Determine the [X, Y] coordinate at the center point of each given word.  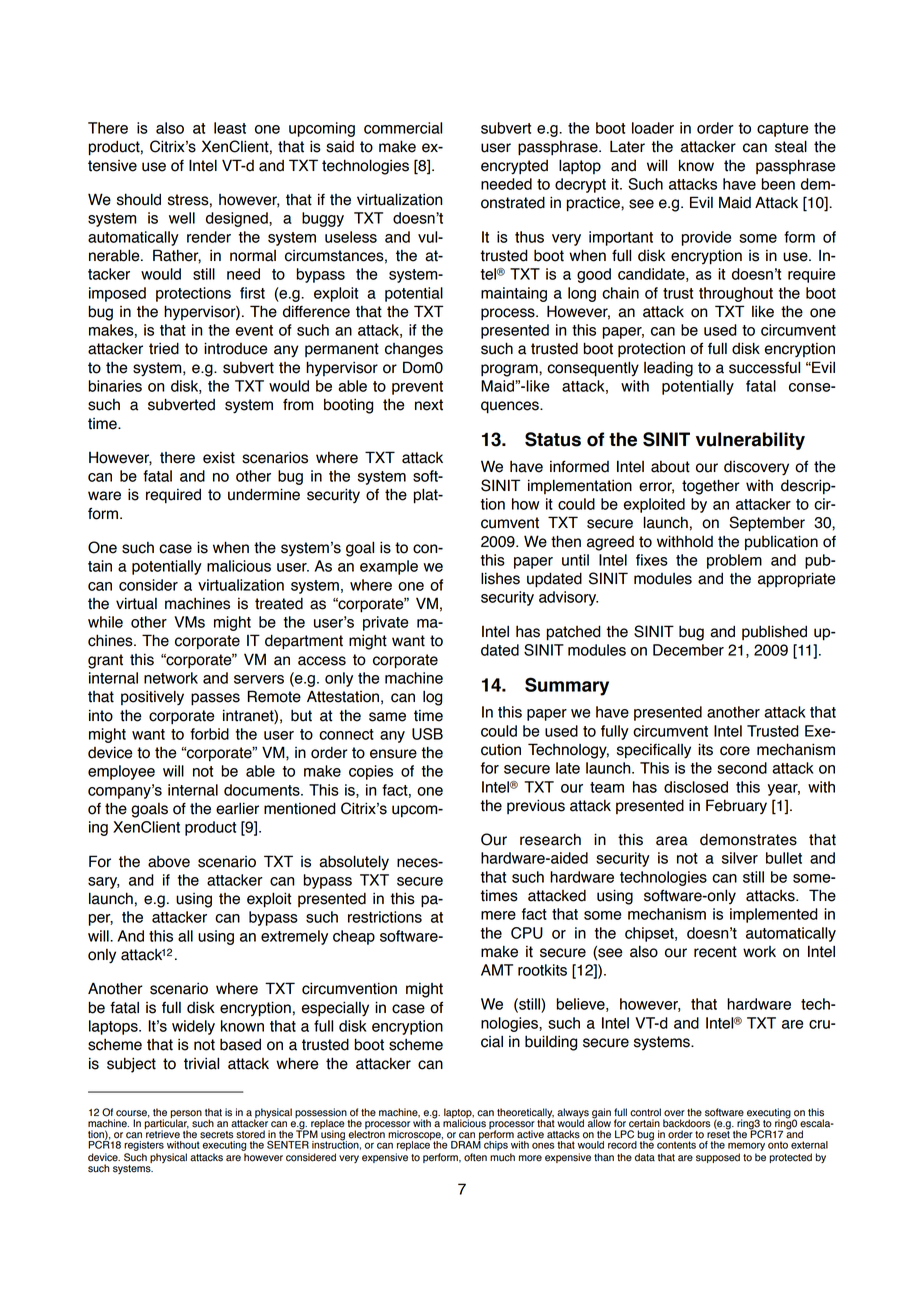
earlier [237, 808]
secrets [217, 1135]
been [778, 184]
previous [536, 806]
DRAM [466, 1144]
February [736, 806]
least [230, 128]
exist [219, 458]
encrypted [514, 167]
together [711, 487]
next [429, 405]
